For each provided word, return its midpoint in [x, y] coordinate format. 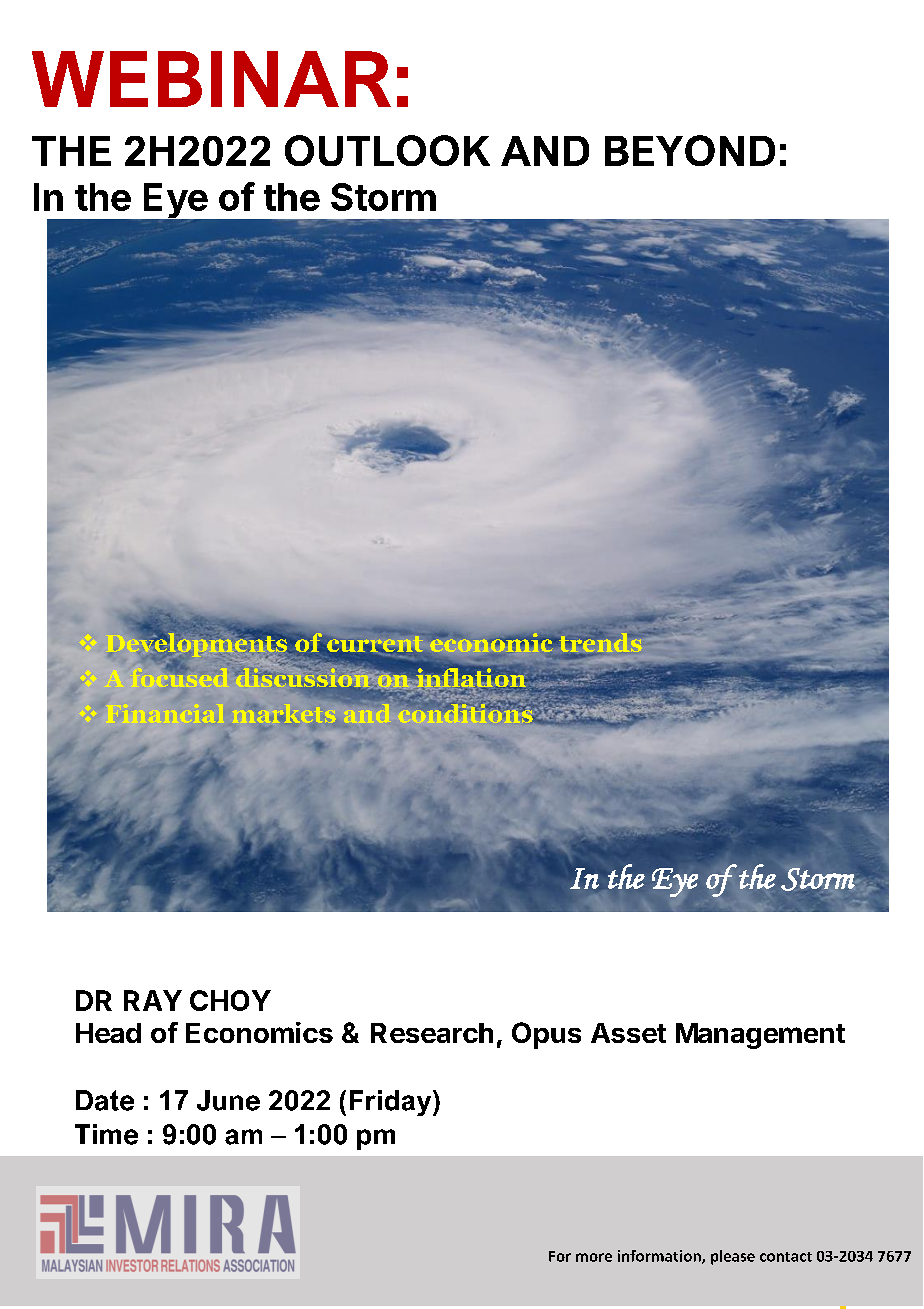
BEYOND [690, 150]
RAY [153, 1000]
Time [106, 1134]
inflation [470, 679]
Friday [392, 1103]
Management [760, 1036]
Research [432, 1033]
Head [108, 1033]
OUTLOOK [387, 150]
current [375, 645]
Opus [546, 1035]
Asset [628, 1033]
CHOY [230, 1000]
